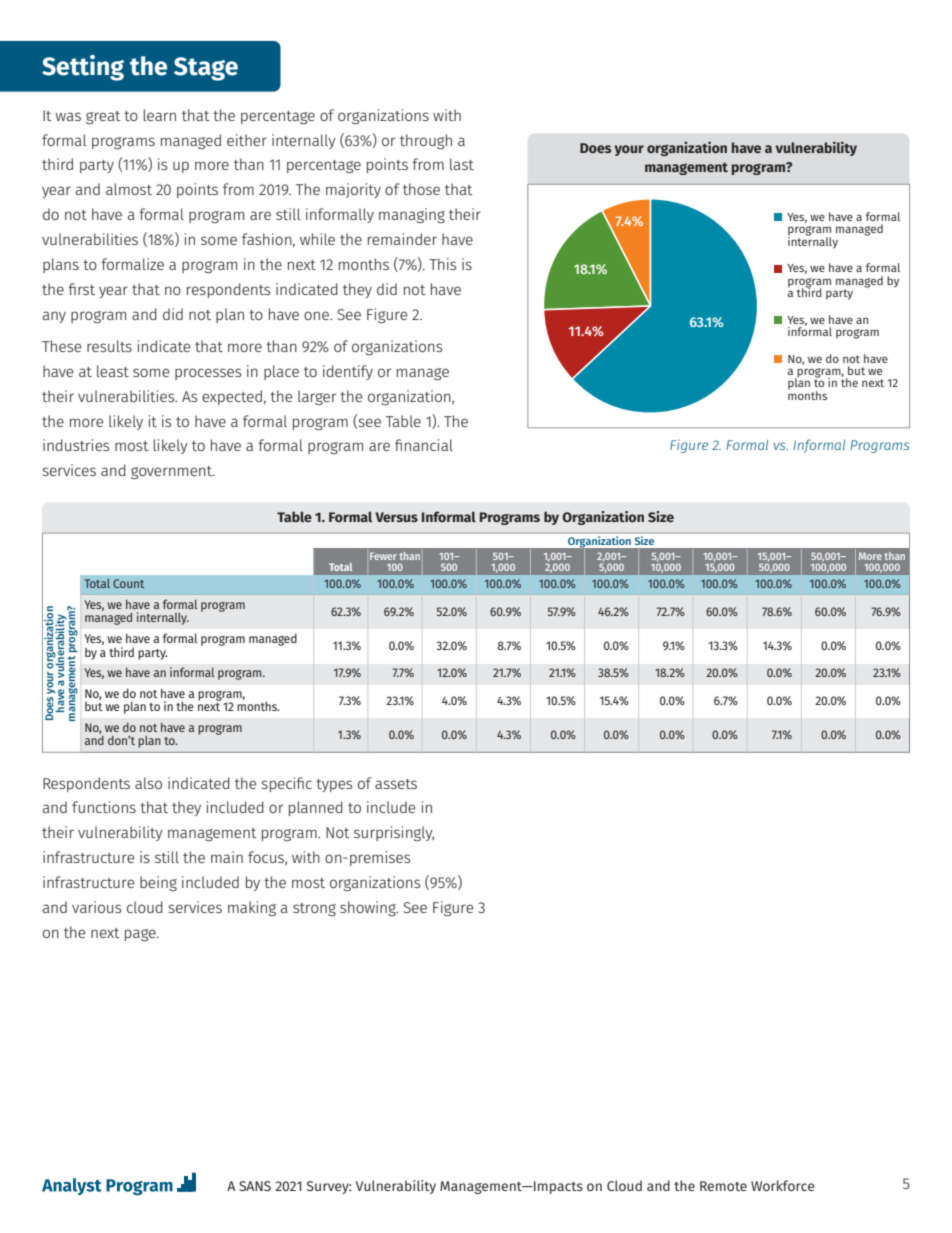 This screenshot has height=1233, width=952. I want to click on also, so click(148, 783).
